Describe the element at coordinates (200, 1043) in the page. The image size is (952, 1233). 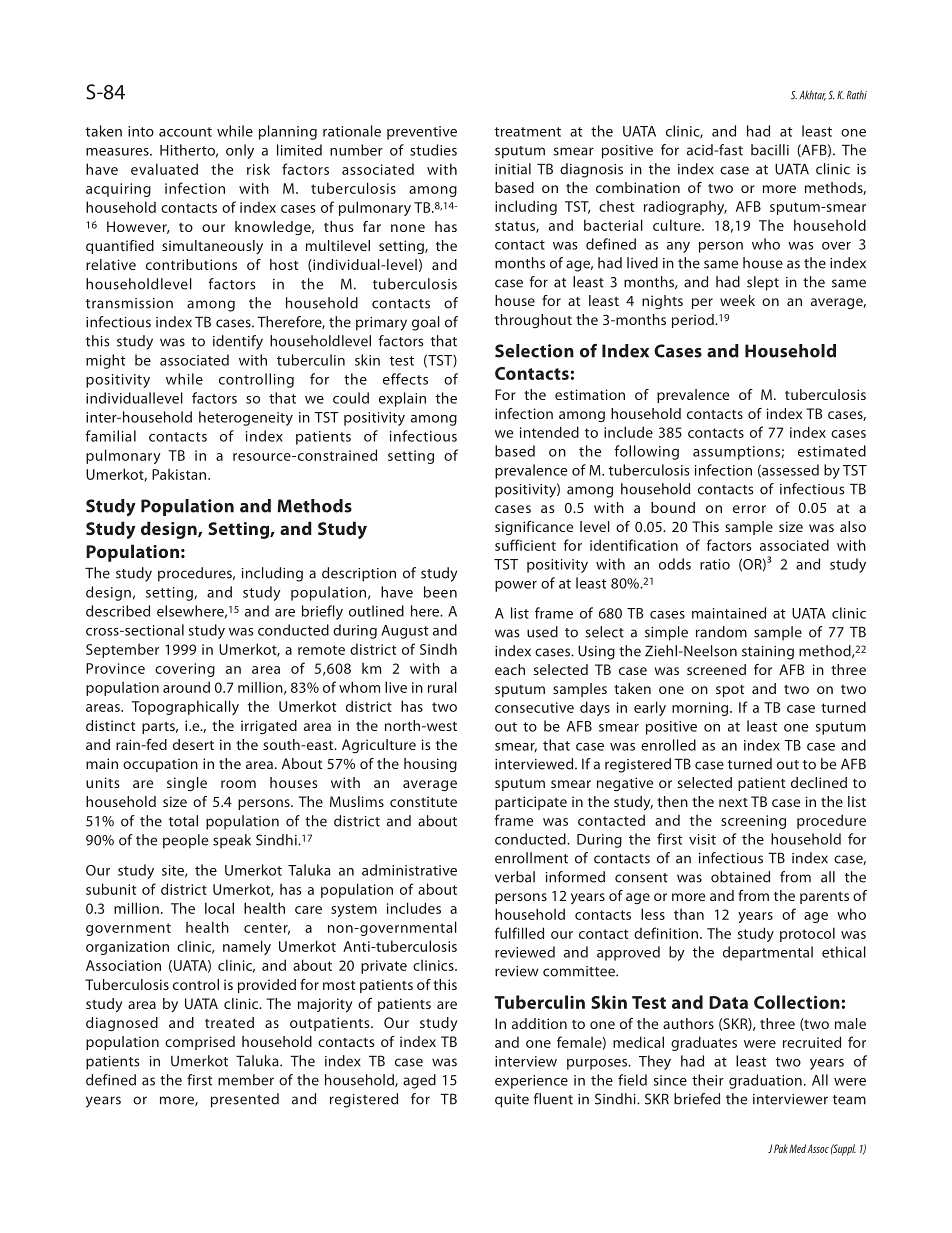
I see `comprised` at that location.
